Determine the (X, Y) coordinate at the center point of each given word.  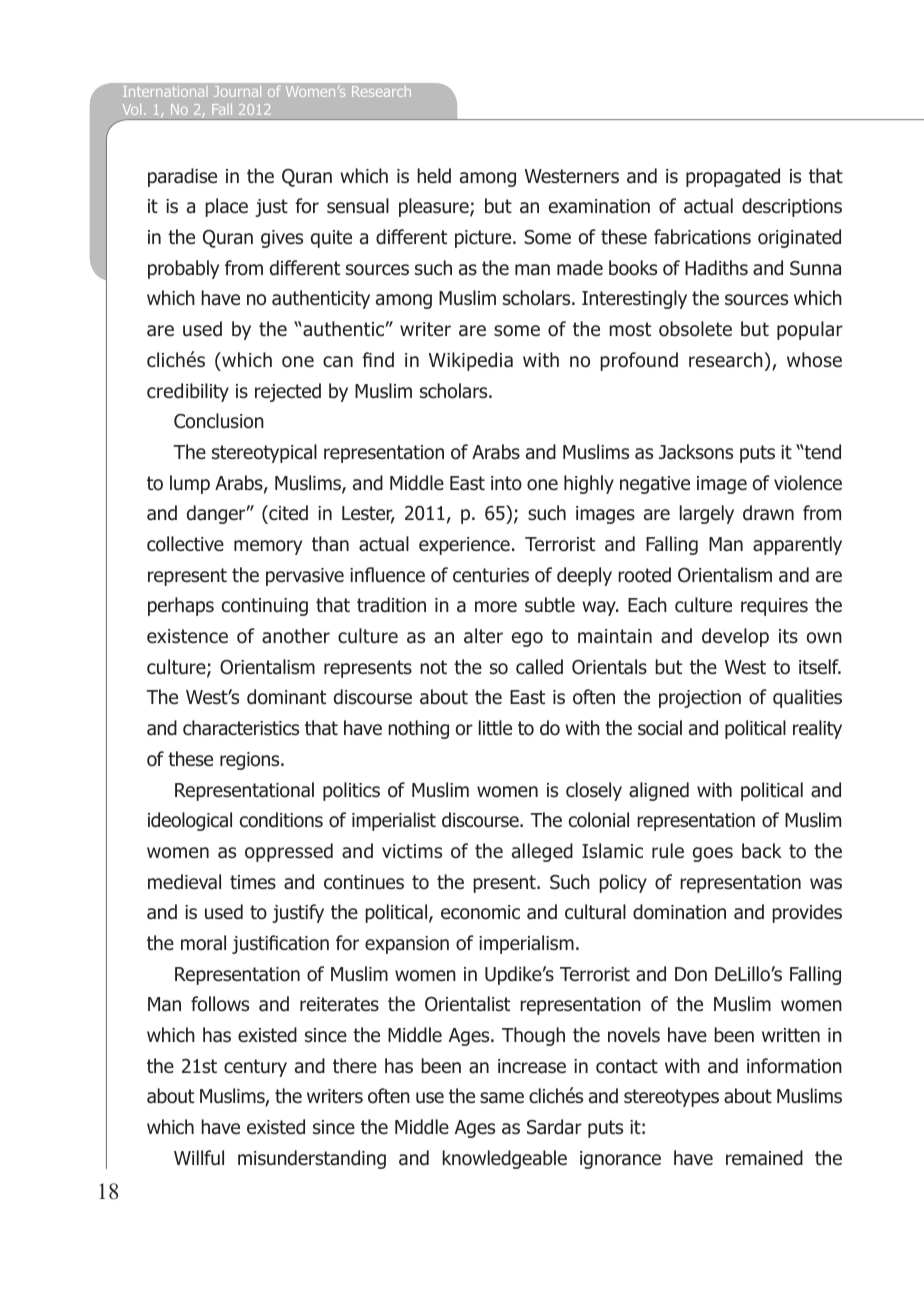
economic (480, 912)
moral (203, 943)
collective (185, 544)
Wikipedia (471, 361)
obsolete (695, 329)
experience (464, 546)
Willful (199, 1158)
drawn (768, 513)
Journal (237, 91)
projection (700, 699)
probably (183, 269)
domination (679, 912)
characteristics (241, 728)
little (495, 727)
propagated (733, 177)
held (434, 176)
